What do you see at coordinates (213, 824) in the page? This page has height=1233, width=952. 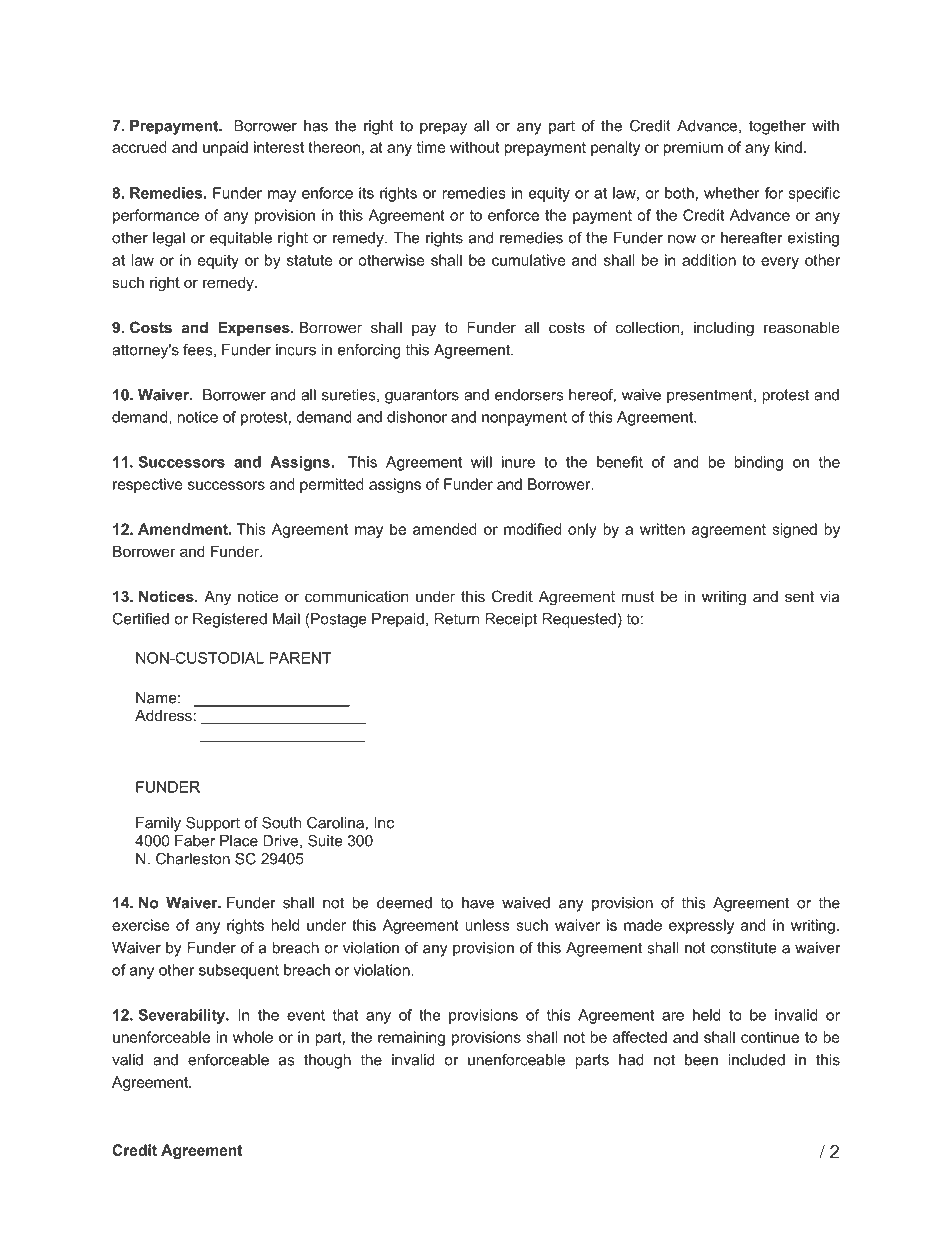 I see `Support` at bounding box center [213, 824].
